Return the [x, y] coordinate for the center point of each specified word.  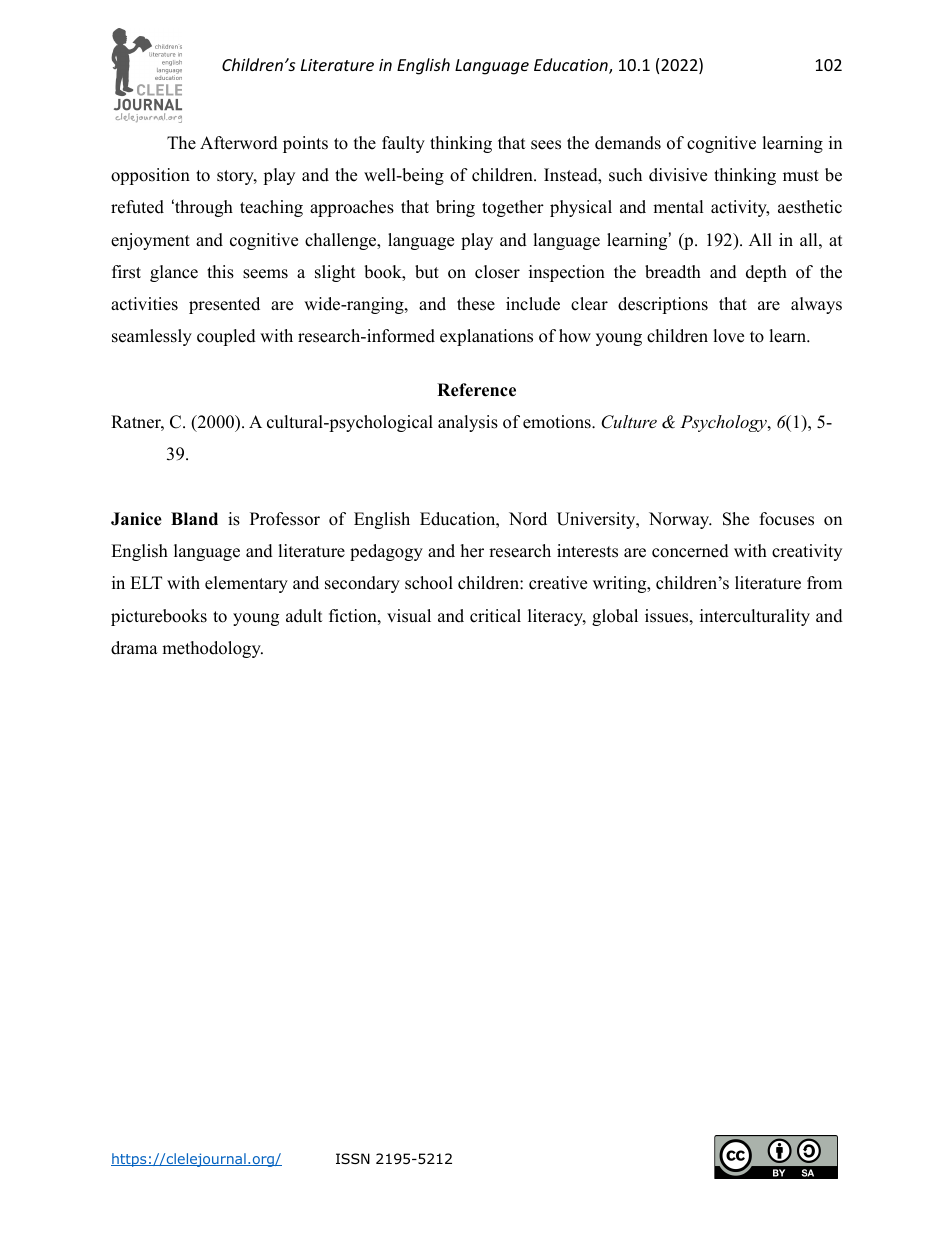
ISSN [353, 1158]
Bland [194, 519]
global [615, 617]
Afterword [239, 143]
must [801, 176]
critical [495, 616]
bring [455, 208]
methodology [212, 649]
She [736, 519]
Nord [528, 519]
